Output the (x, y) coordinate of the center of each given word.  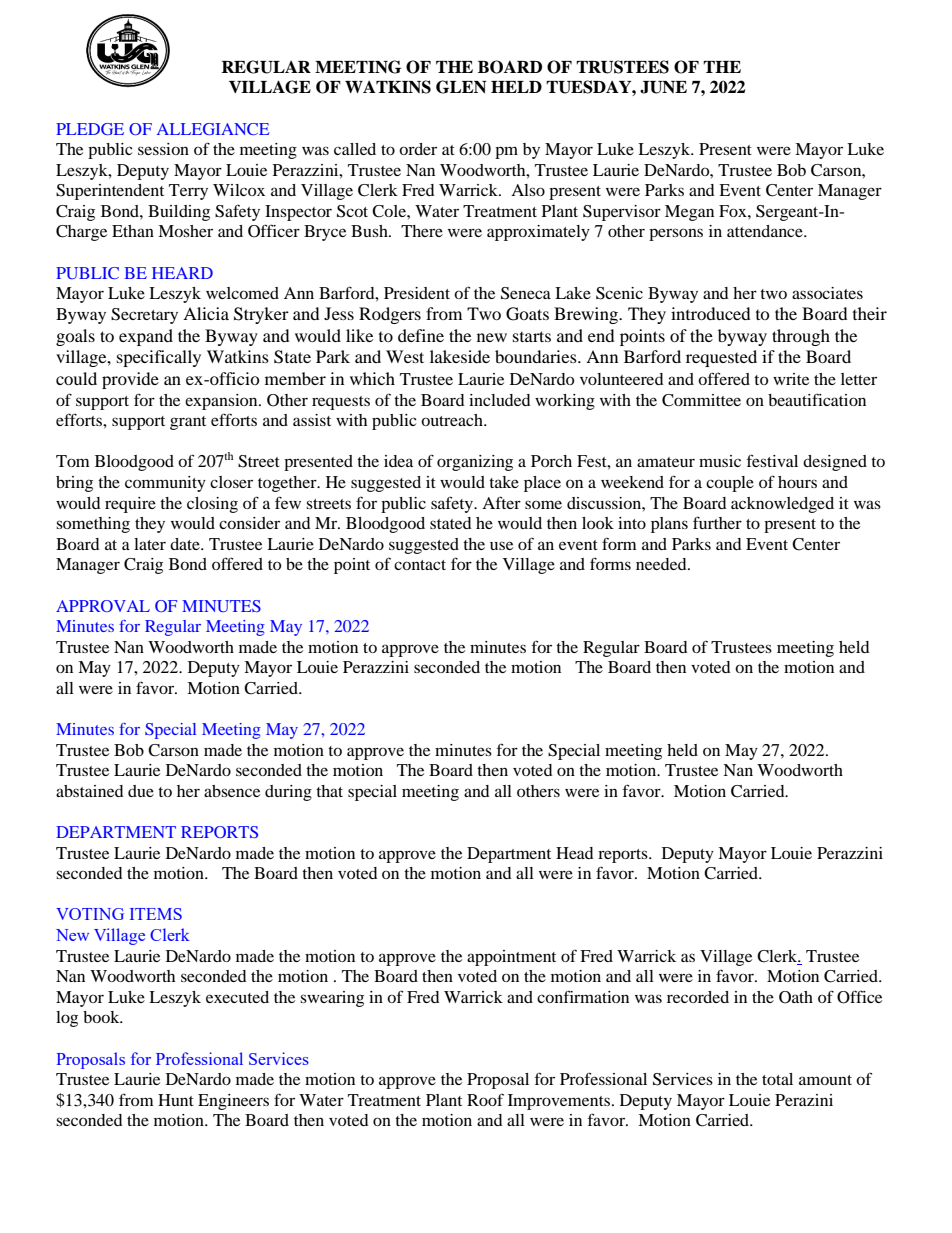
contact (420, 565)
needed (662, 564)
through (801, 337)
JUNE (663, 87)
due (141, 791)
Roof (485, 1099)
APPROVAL (103, 606)
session (163, 149)
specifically (159, 358)
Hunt (176, 1100)
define (421, 335)
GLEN (461, 87)
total (777, 1079)
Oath (796, 997)
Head (575, 853)
